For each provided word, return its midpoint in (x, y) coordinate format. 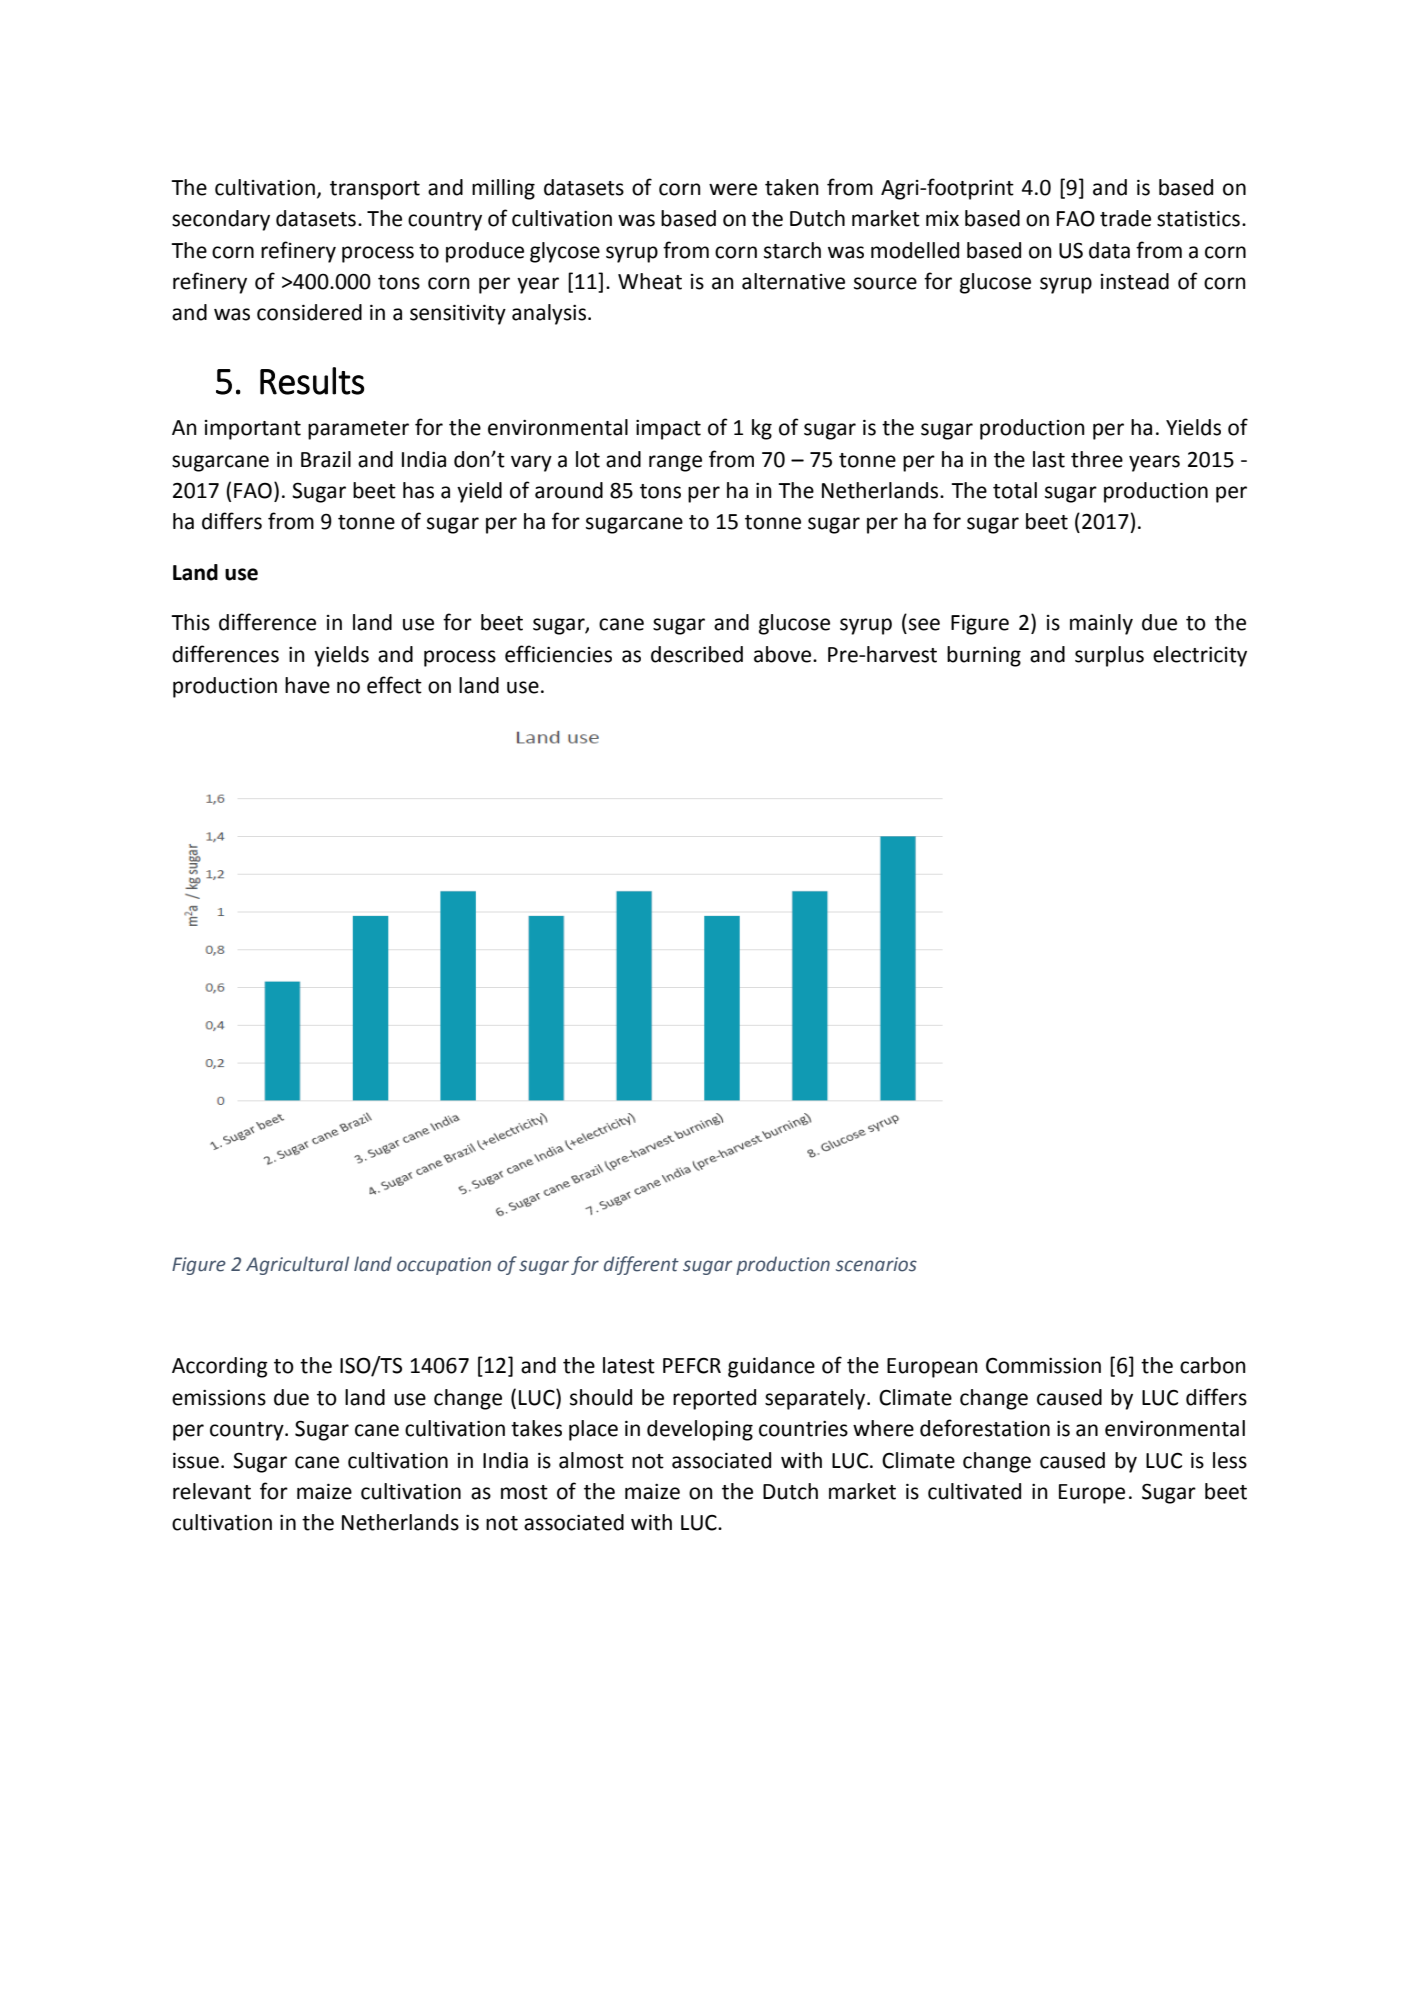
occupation (444, 1266)
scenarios (876, 1264)
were (733, 189)
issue (196, 1461)
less (1230, 1460)
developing (700, 1430)
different (641, 1265)
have (307, 685)
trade (1125, 218)
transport (375, 190)
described (697, 654)
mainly (1101, 624)
